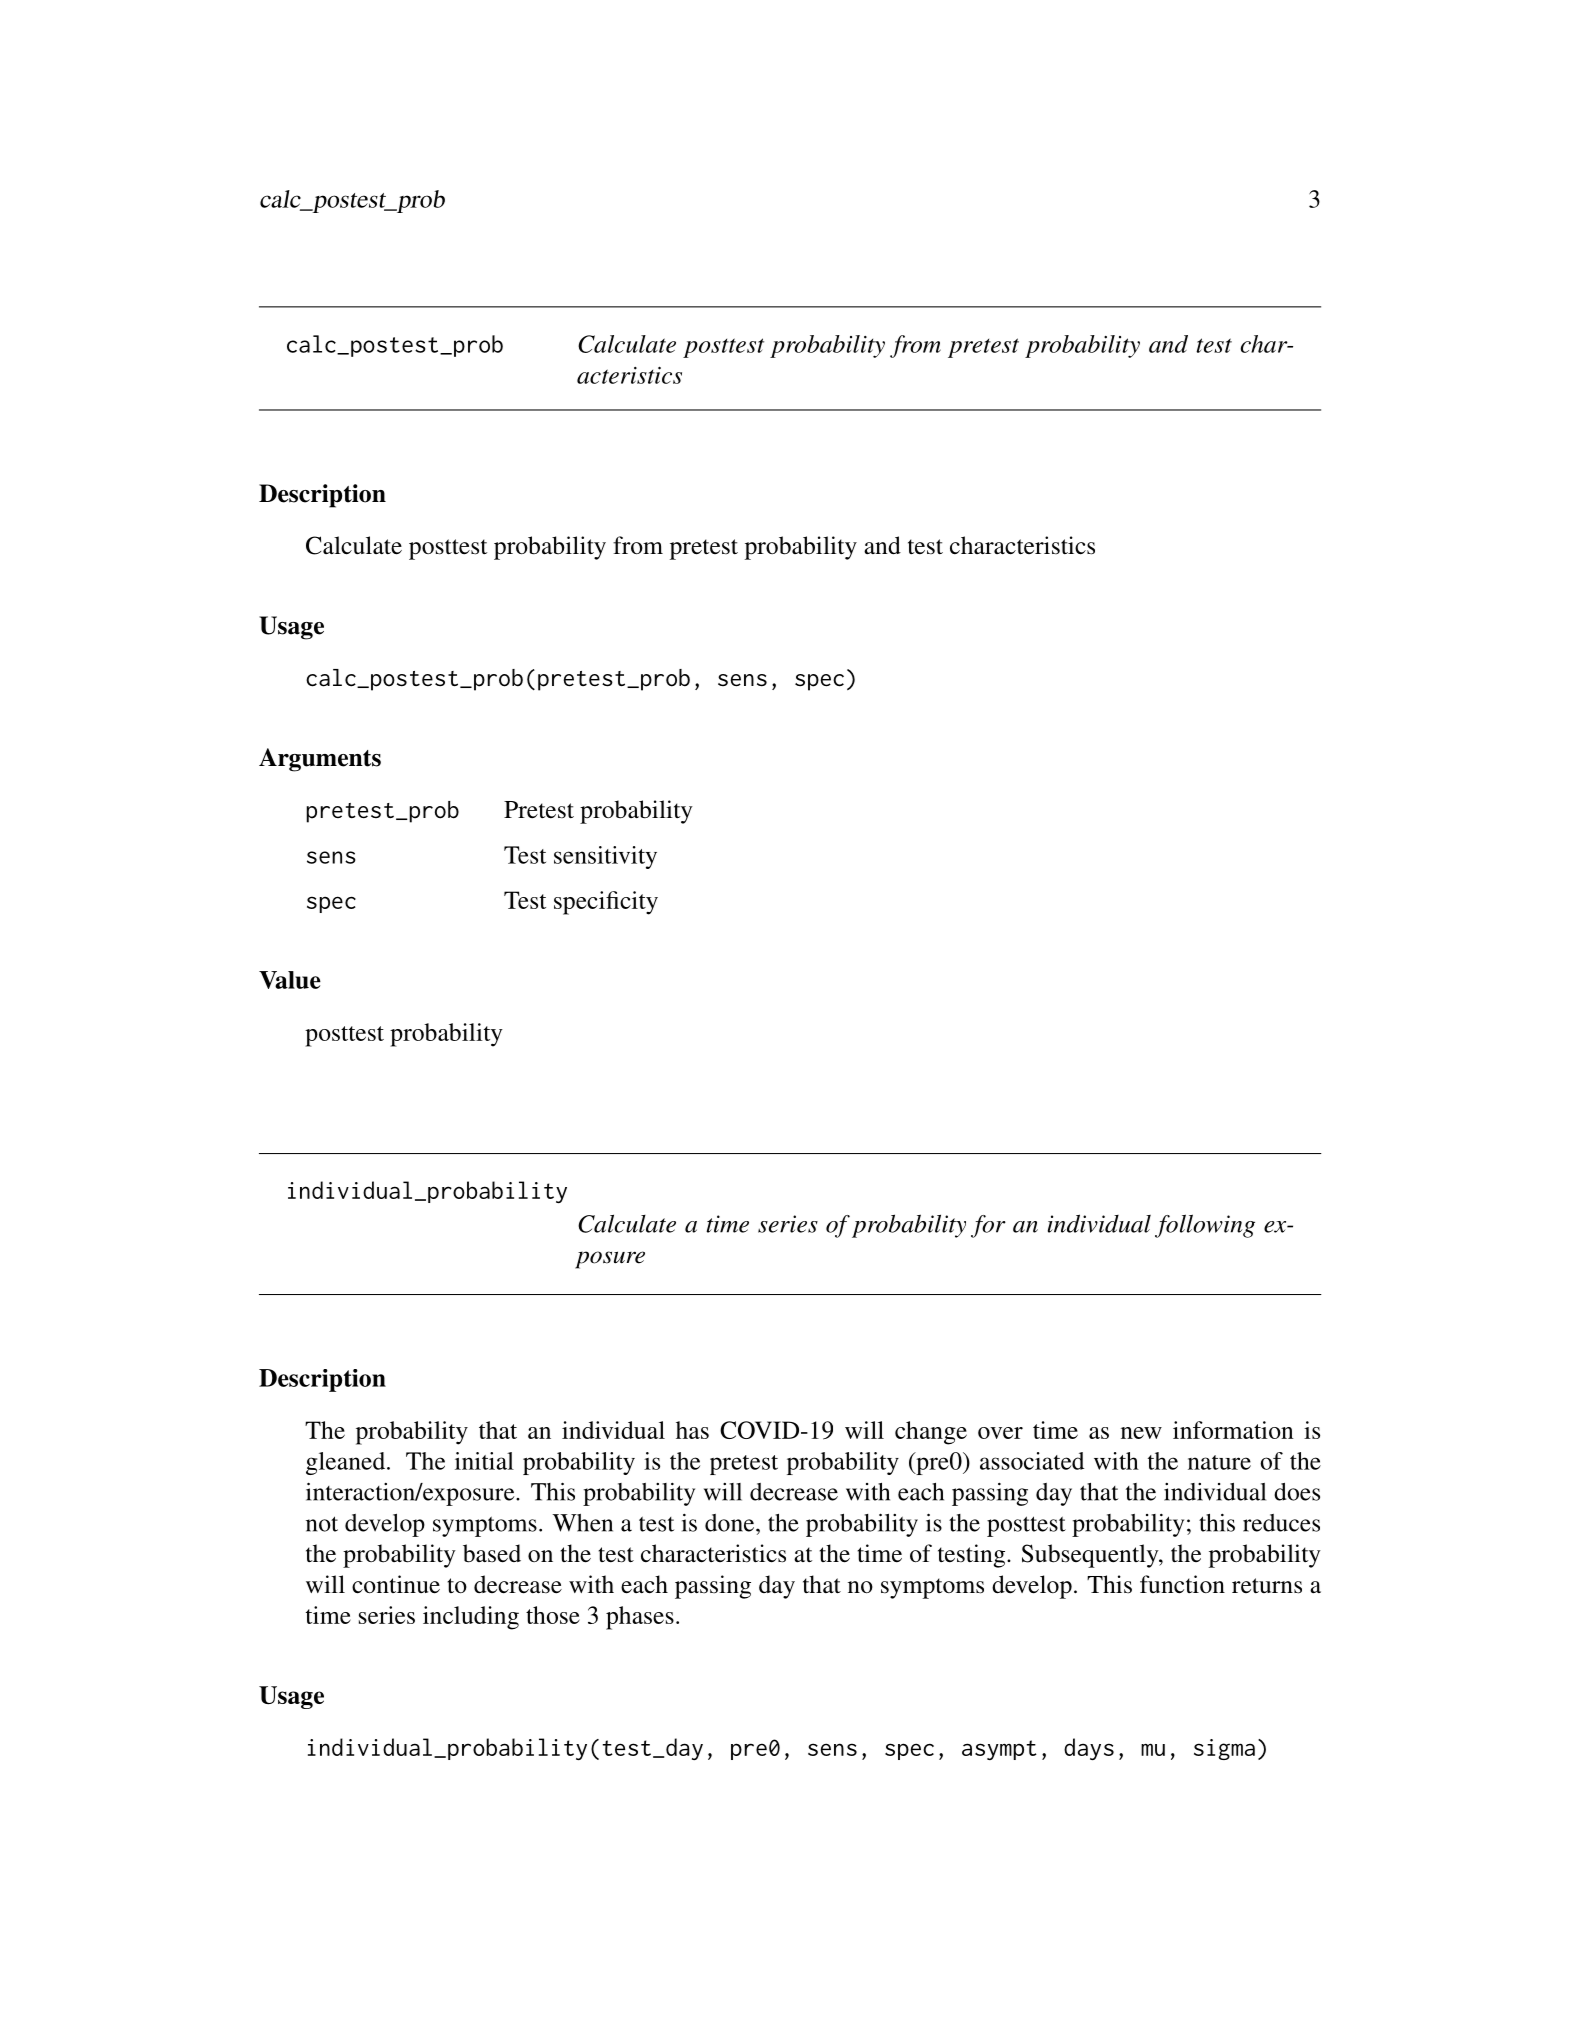  I want to click on following, so click(1205, 1226).
